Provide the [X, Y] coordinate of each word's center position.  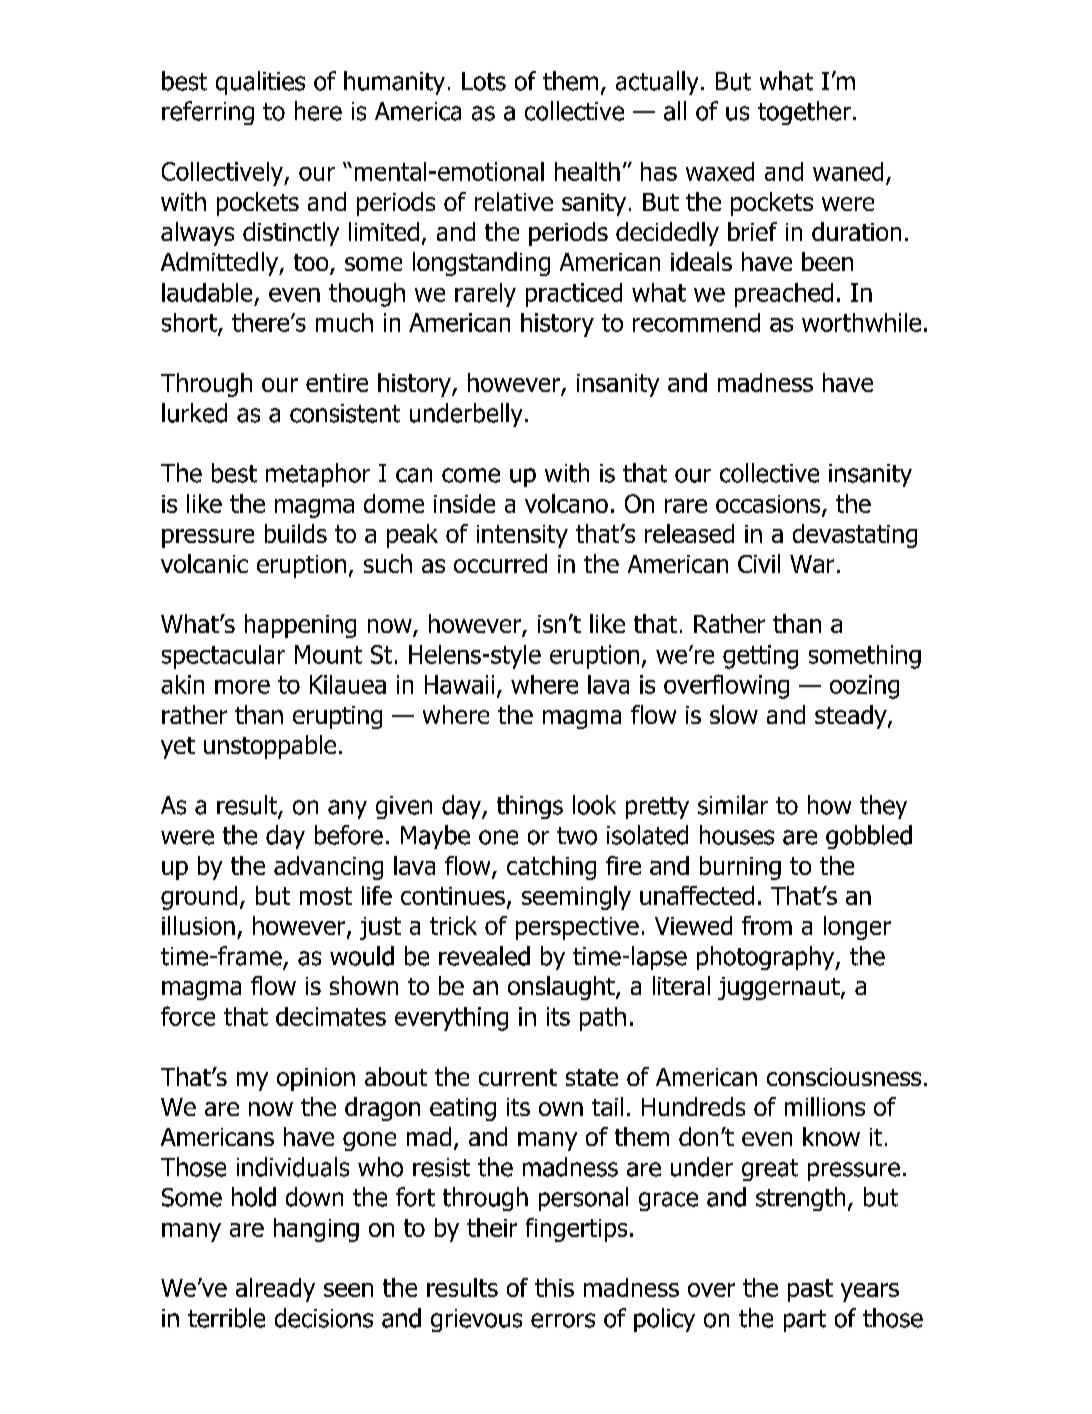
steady [852, 717]
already [275, 1290]
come [471, 475]
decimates [331, 1016]
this [554, 1287]
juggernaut [780, 988]
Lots [484, 81]
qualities [260, 83]
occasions [769, 505]
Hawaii [459, 684]
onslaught [562, 988]
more [242, 687]
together [804, 113]
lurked [194, 413]
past [810, 1290]
